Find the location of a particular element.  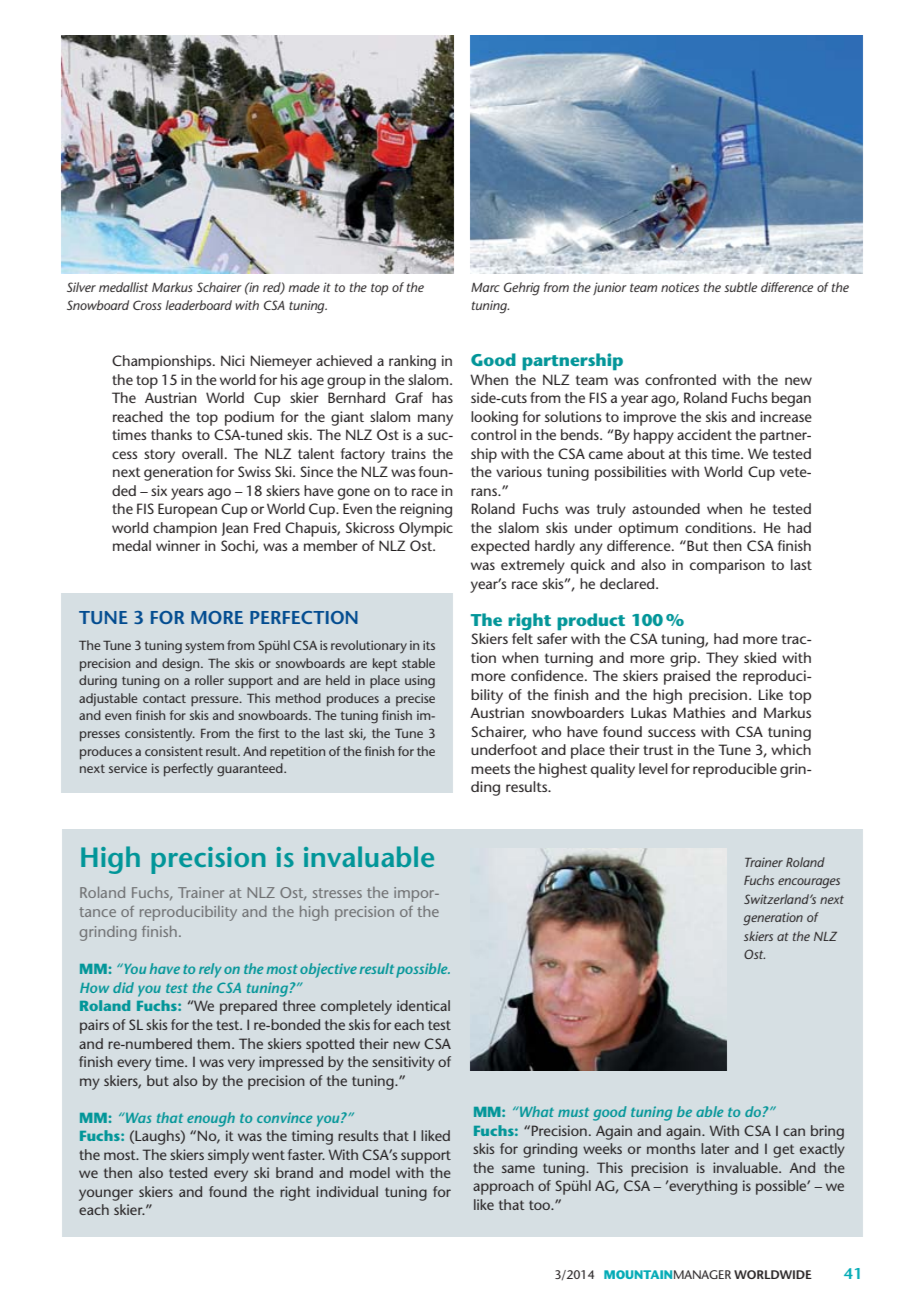

simply is located at coordinates (228, 1156).
